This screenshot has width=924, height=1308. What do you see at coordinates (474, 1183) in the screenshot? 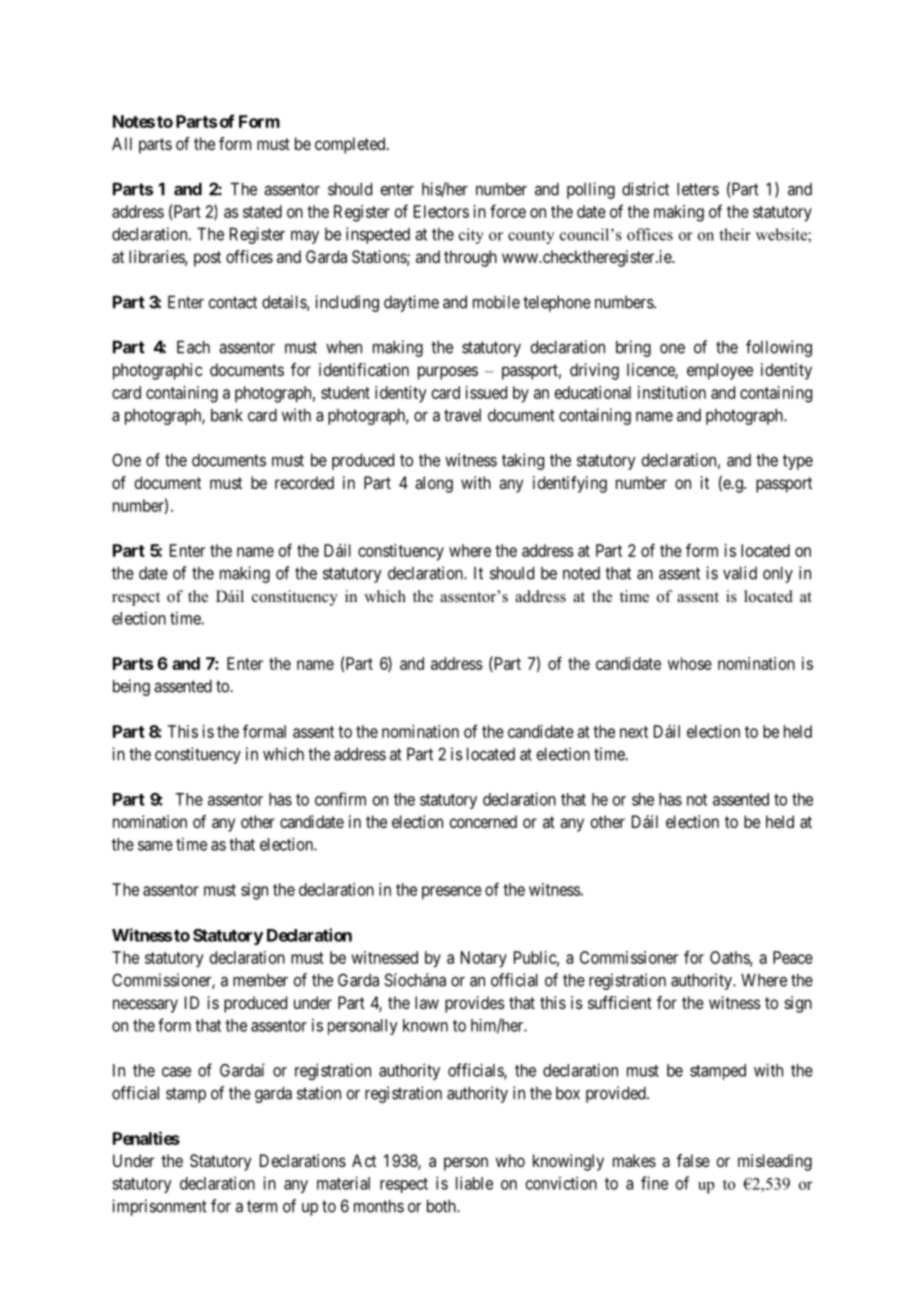
I see `liable` at bounding box center [474, 1183].
